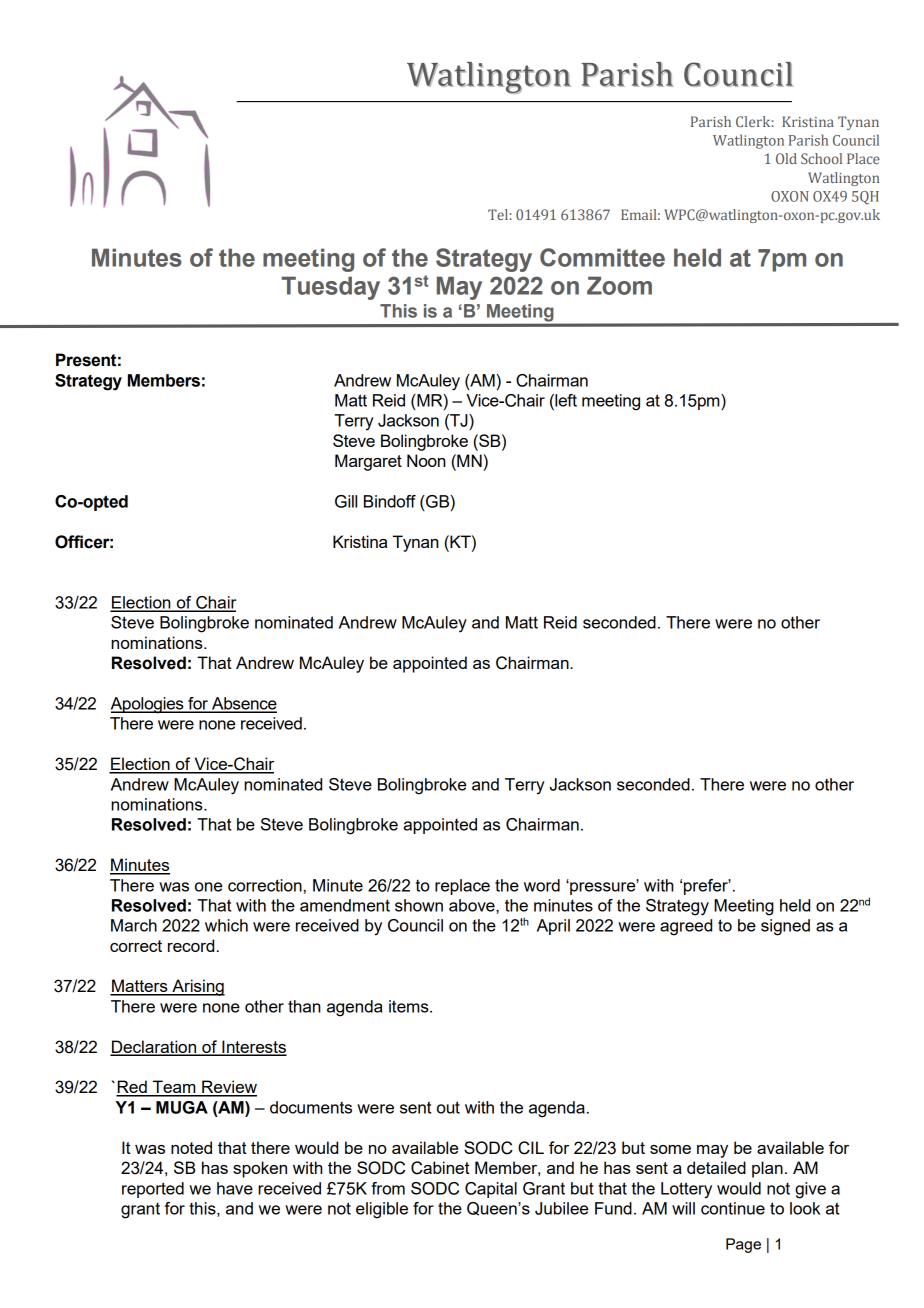  I want to click on Noon, so click(426, 460).
